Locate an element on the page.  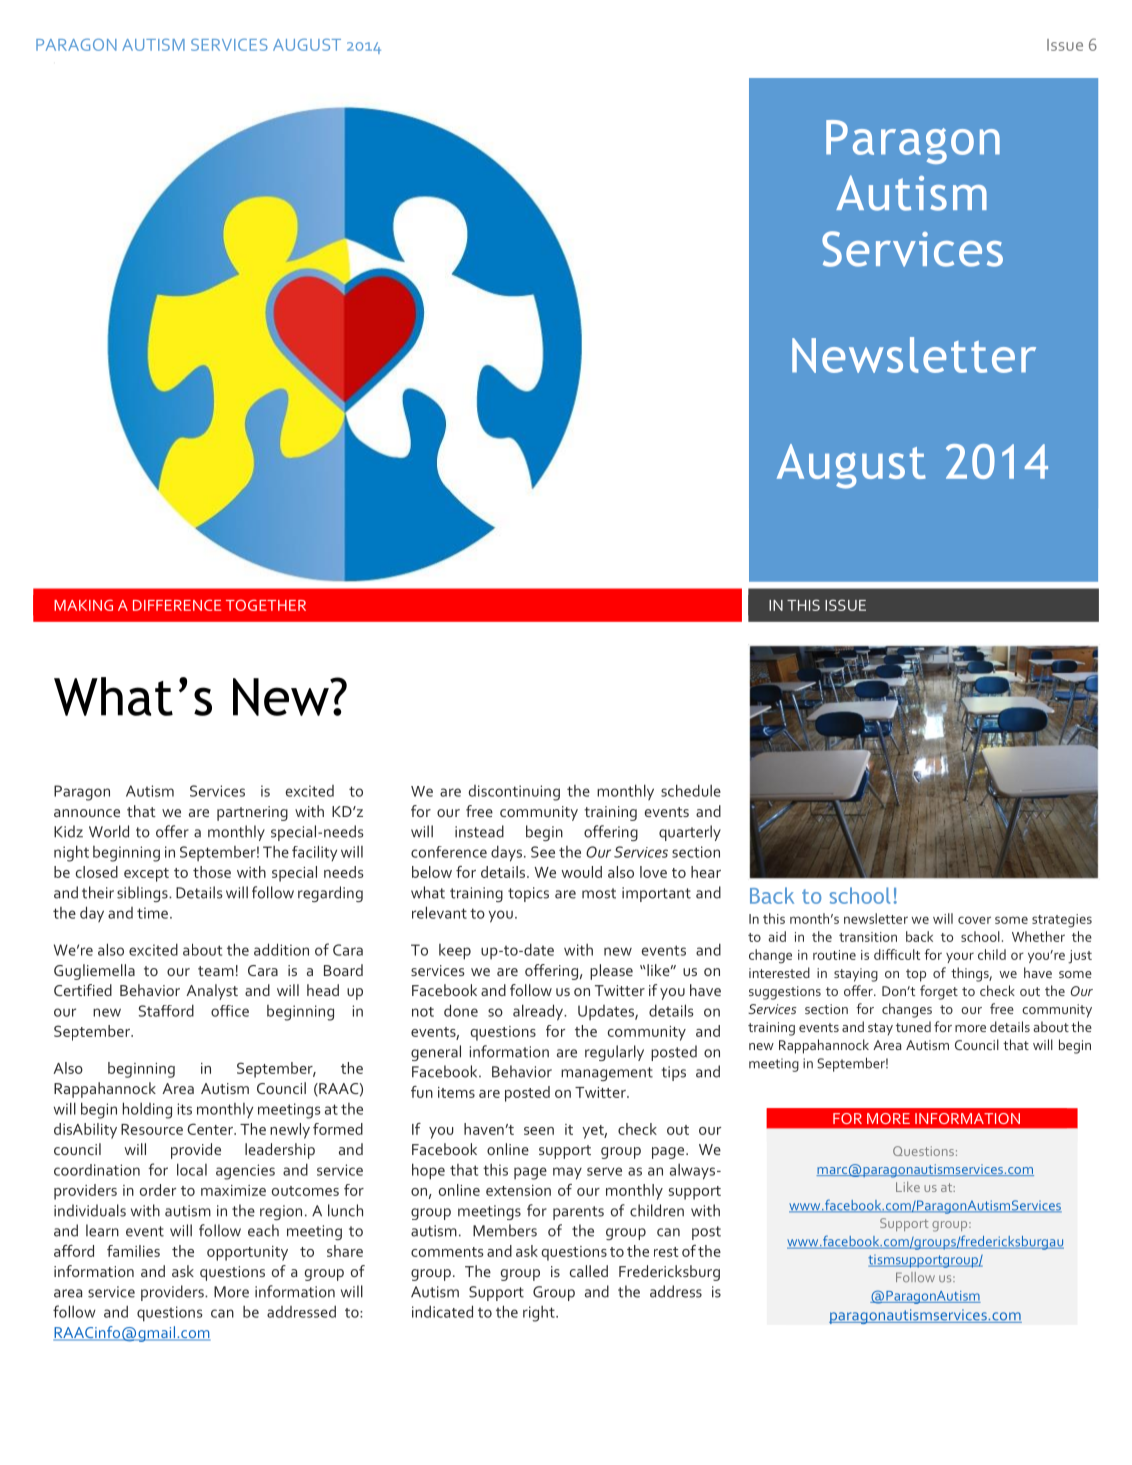
right is located at coordinates (540, 1314).
